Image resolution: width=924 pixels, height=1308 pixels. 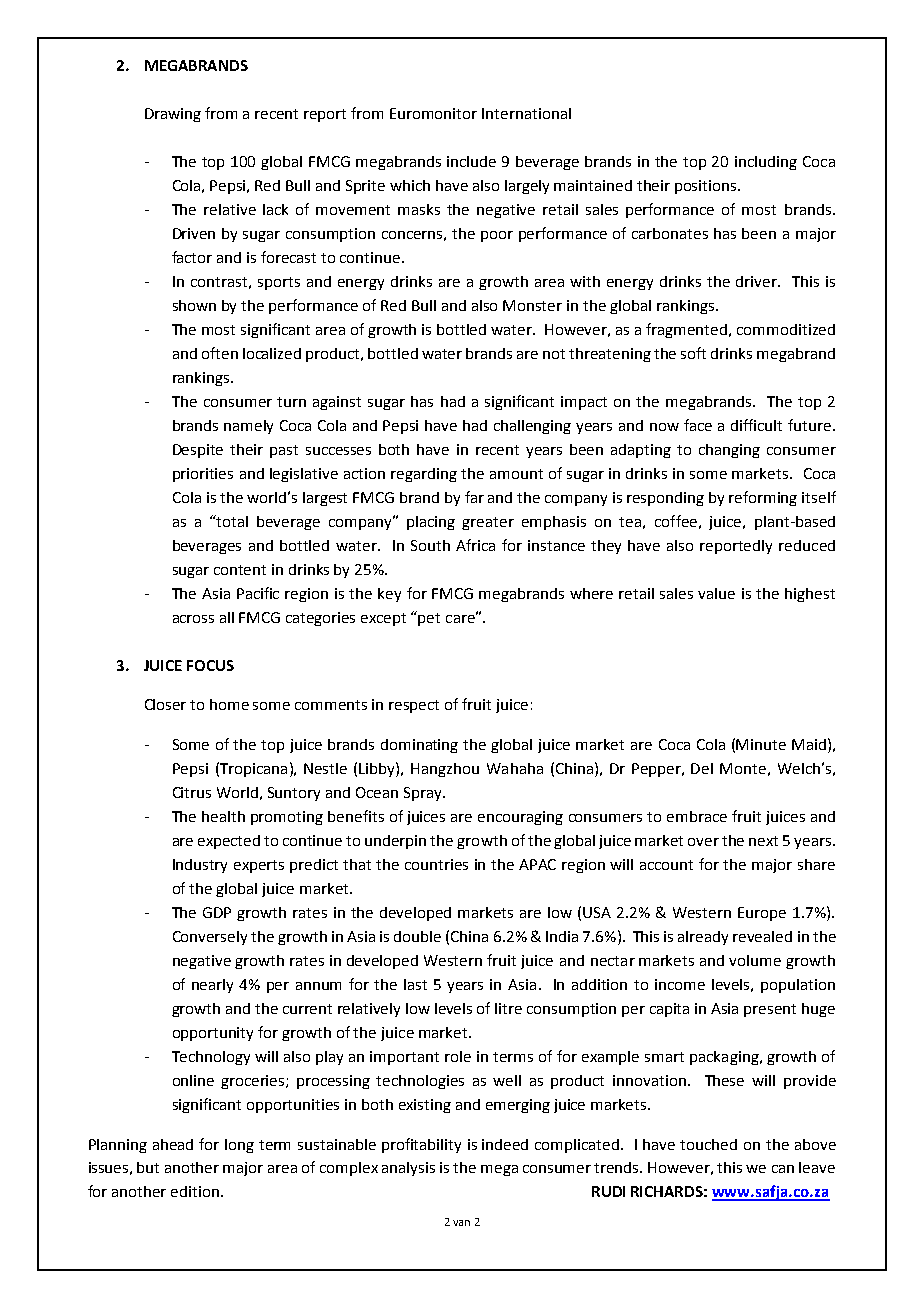 I want to click on countries, so click(x=436, y=864).
